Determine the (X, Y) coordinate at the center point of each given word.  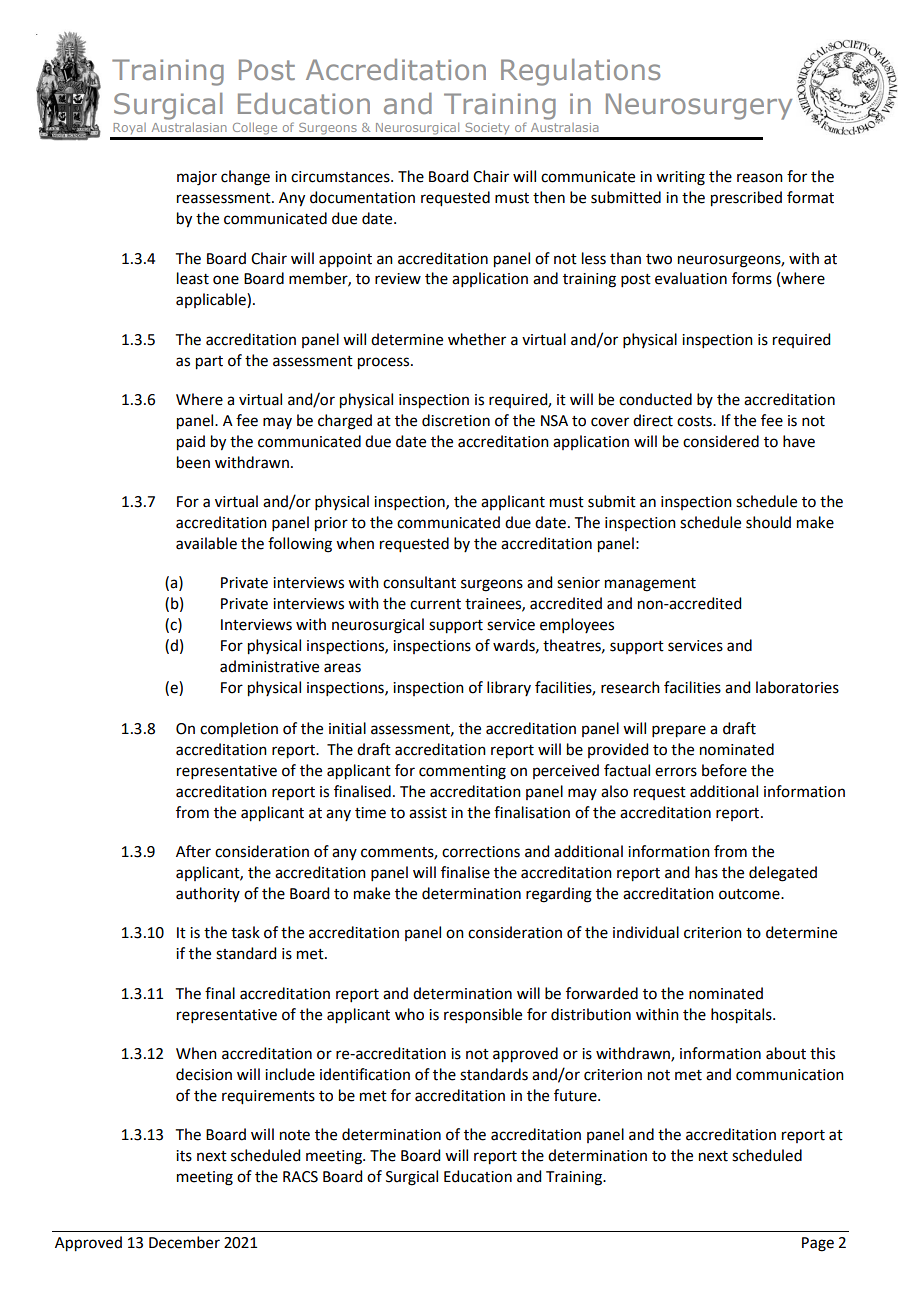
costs (695, 421)
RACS (300, 1177)
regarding (559, 895)
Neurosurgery (699, 106)
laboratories (797, 687)
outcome (750, 894)
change (245, 178)
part (209, 363)
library (509, 688)
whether (477, 339)
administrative (269, 666)
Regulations (580, 72)
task (245, 932)
